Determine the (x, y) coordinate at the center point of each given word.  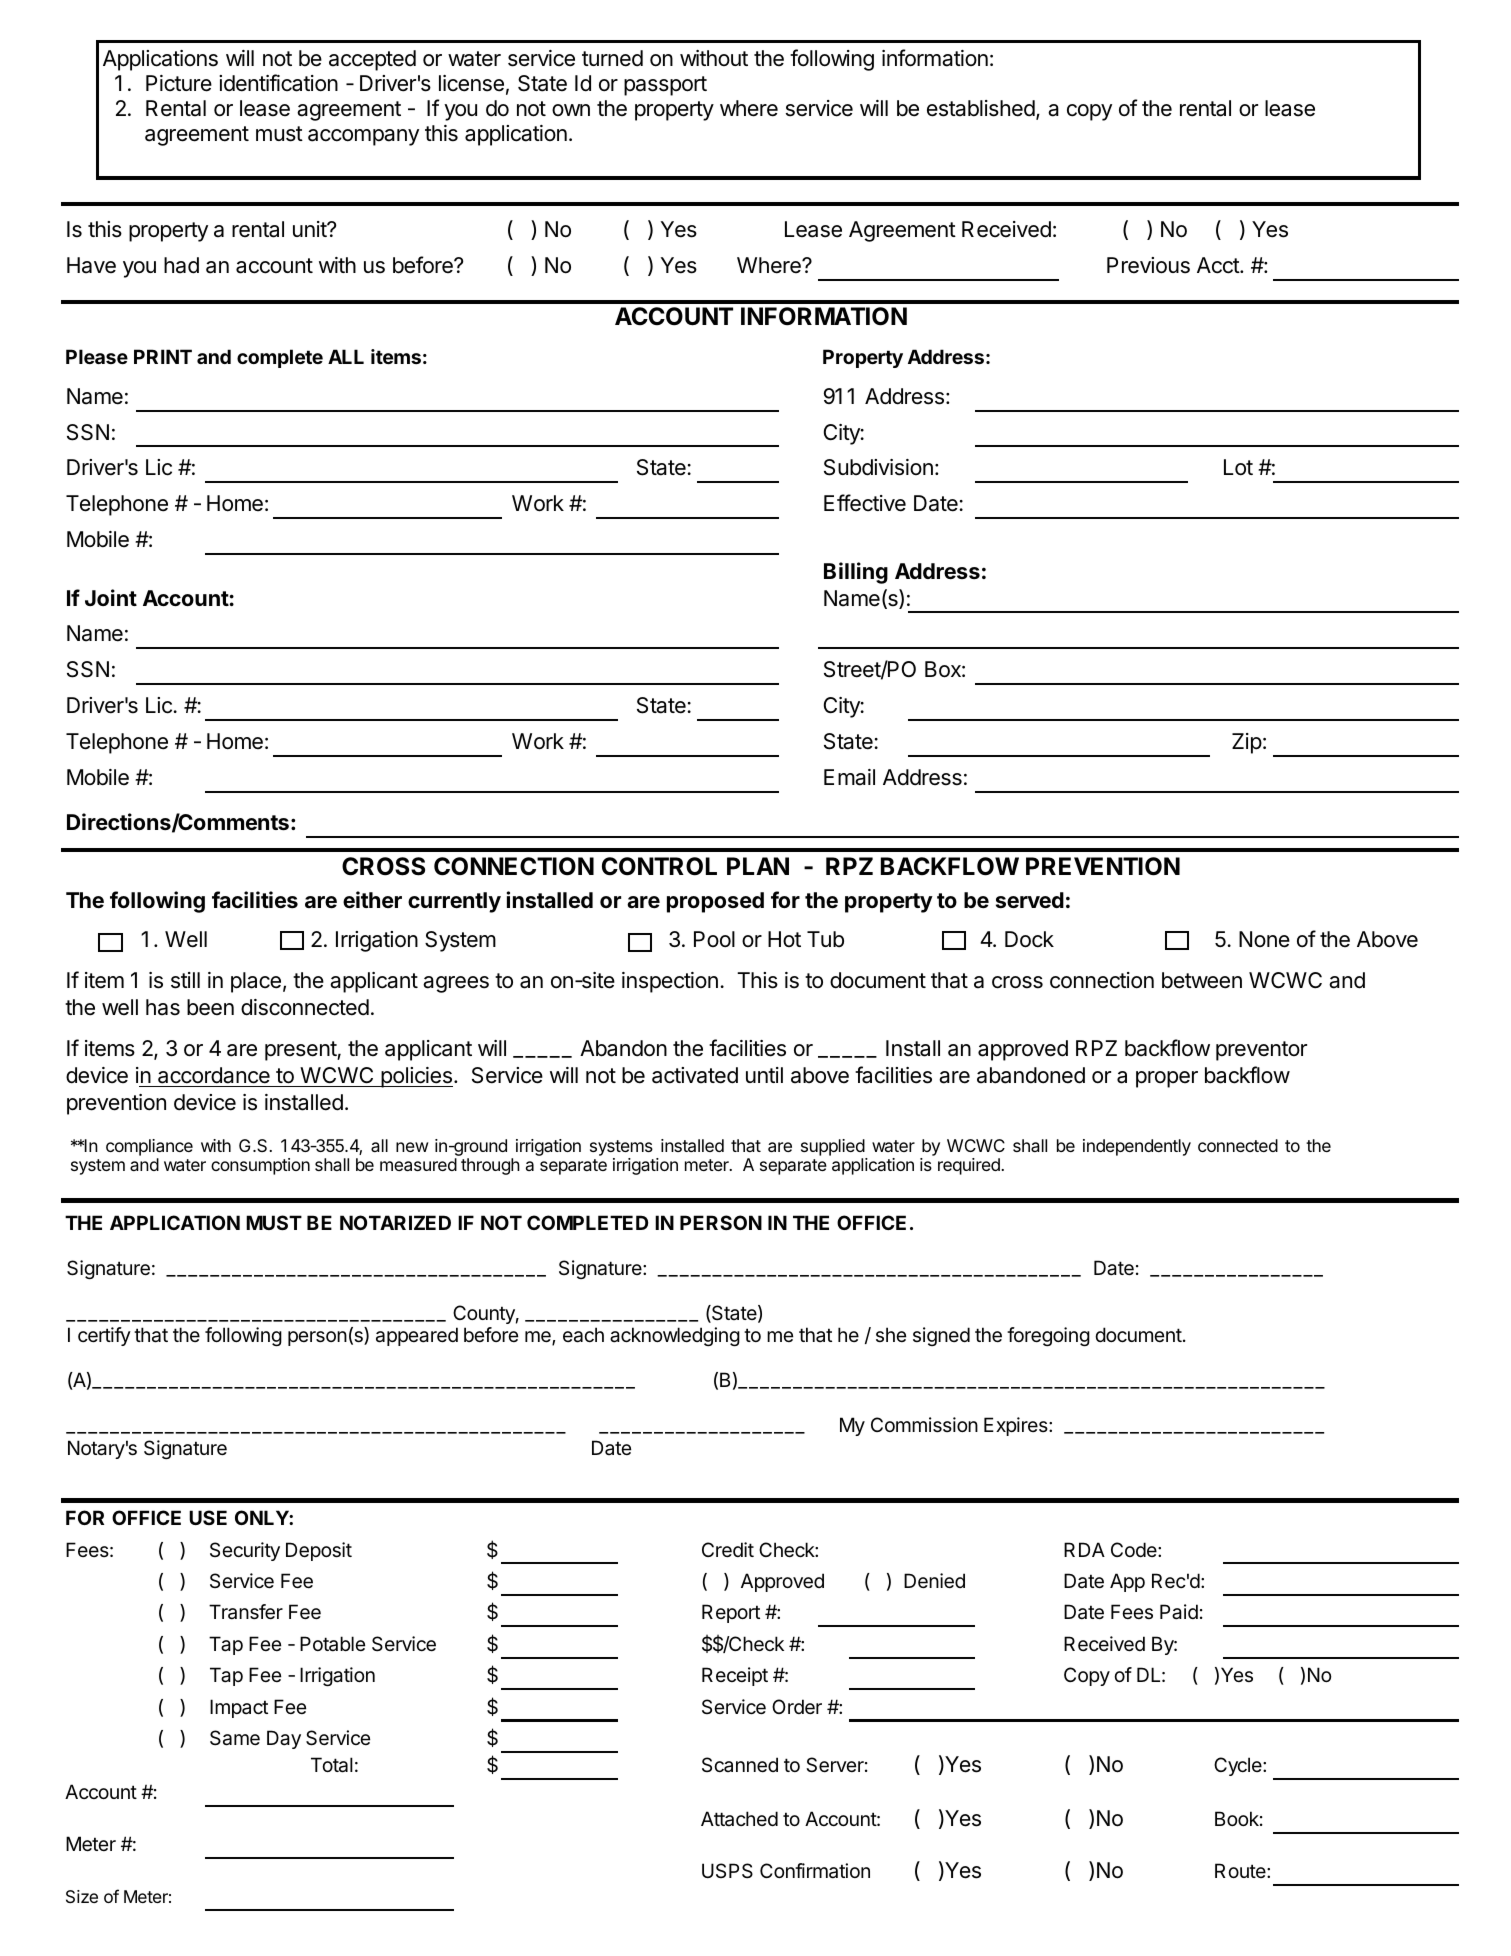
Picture (179, 83)
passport (665, 86)
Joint (111, 597)
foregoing (1048, 1336)
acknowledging (675, 1336)
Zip (1247, 743)
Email (849, 777)
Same (235, 1738)
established (981, 108)
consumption (260, 1166)
